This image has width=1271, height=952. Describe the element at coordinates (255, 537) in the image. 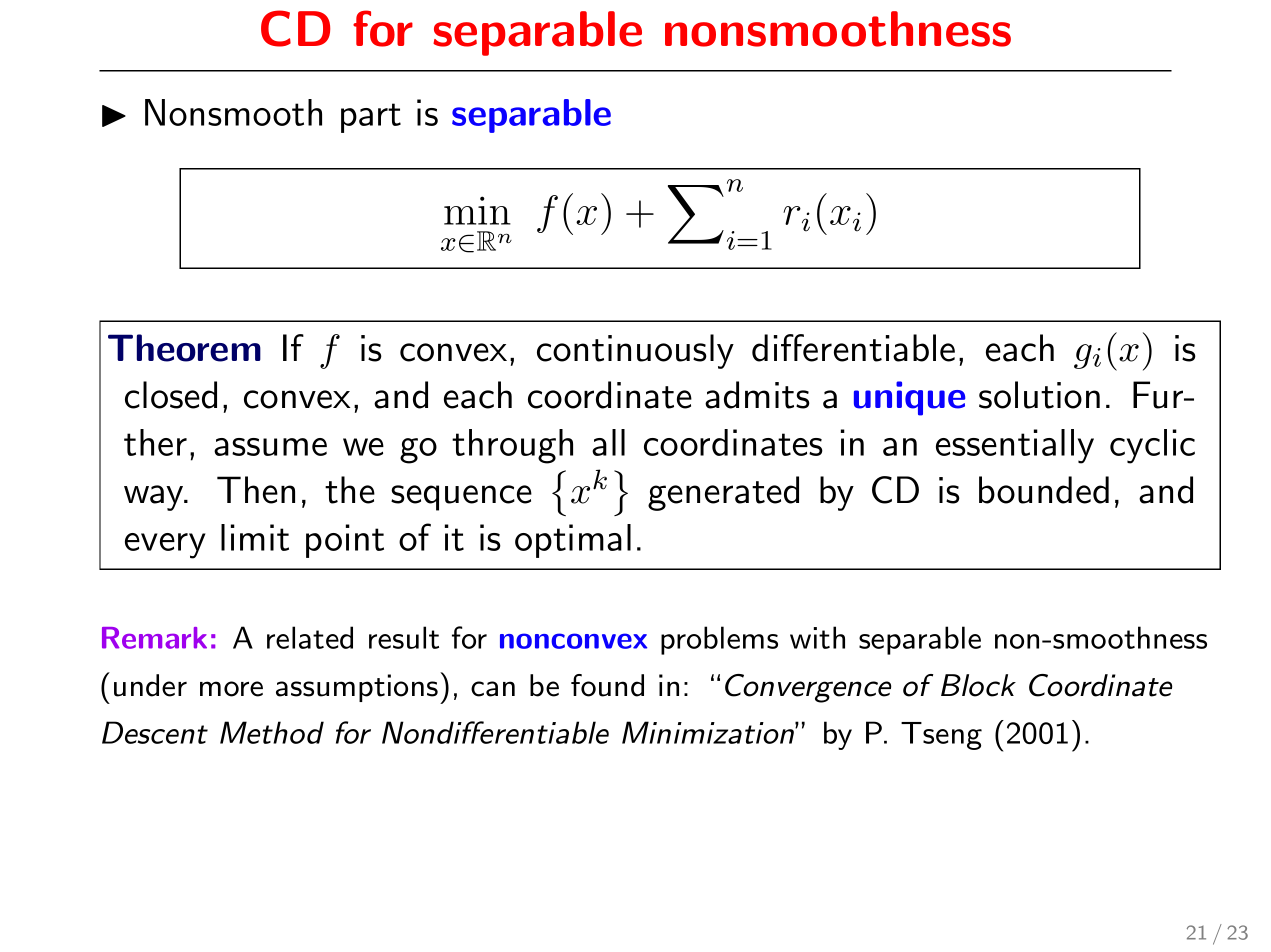

I see `limit` at that location.
